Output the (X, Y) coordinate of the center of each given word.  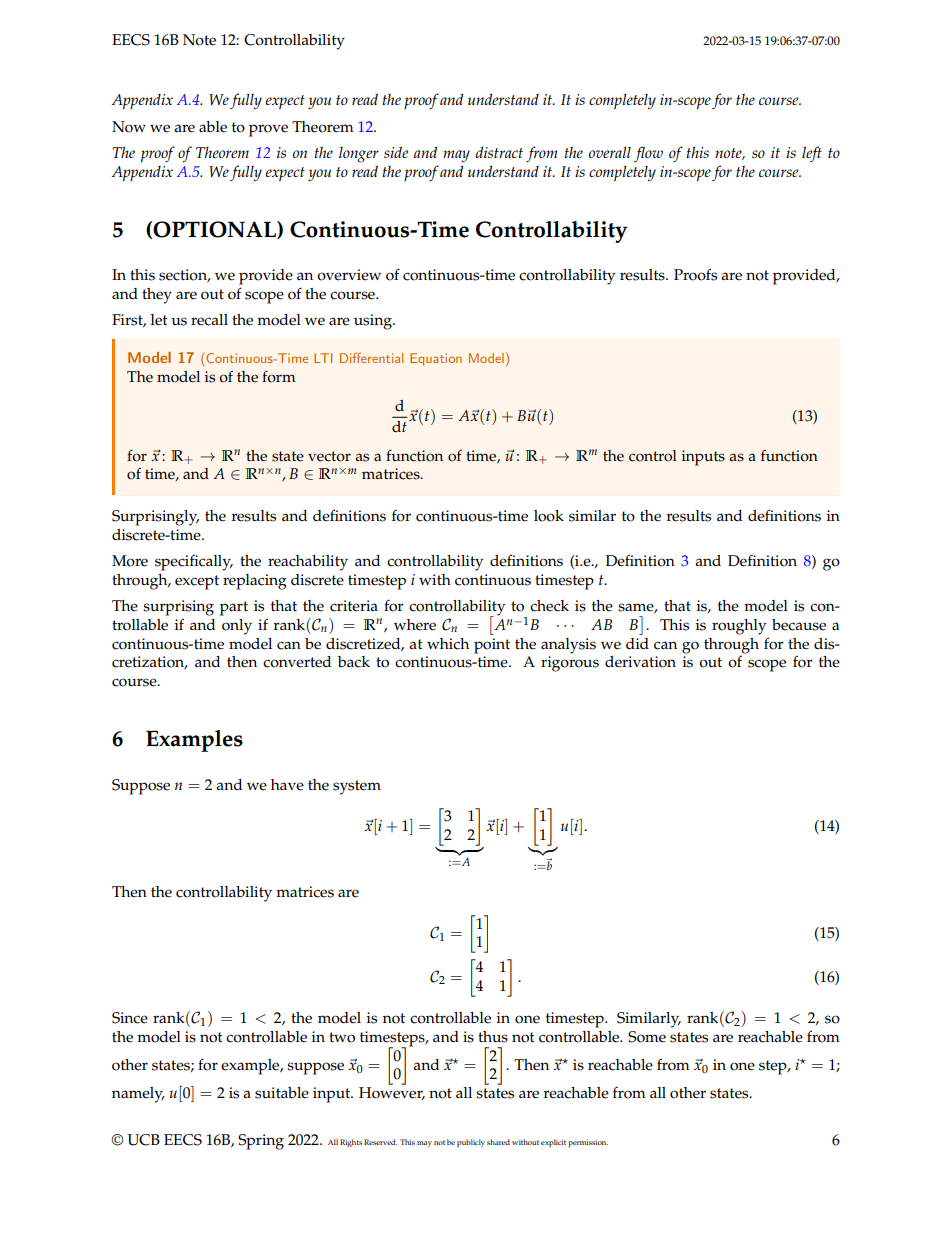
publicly (471, 1143)
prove (268, 130)
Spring (261, 1142)
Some (647, 1037)
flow (648, 154)
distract (499, 152)
